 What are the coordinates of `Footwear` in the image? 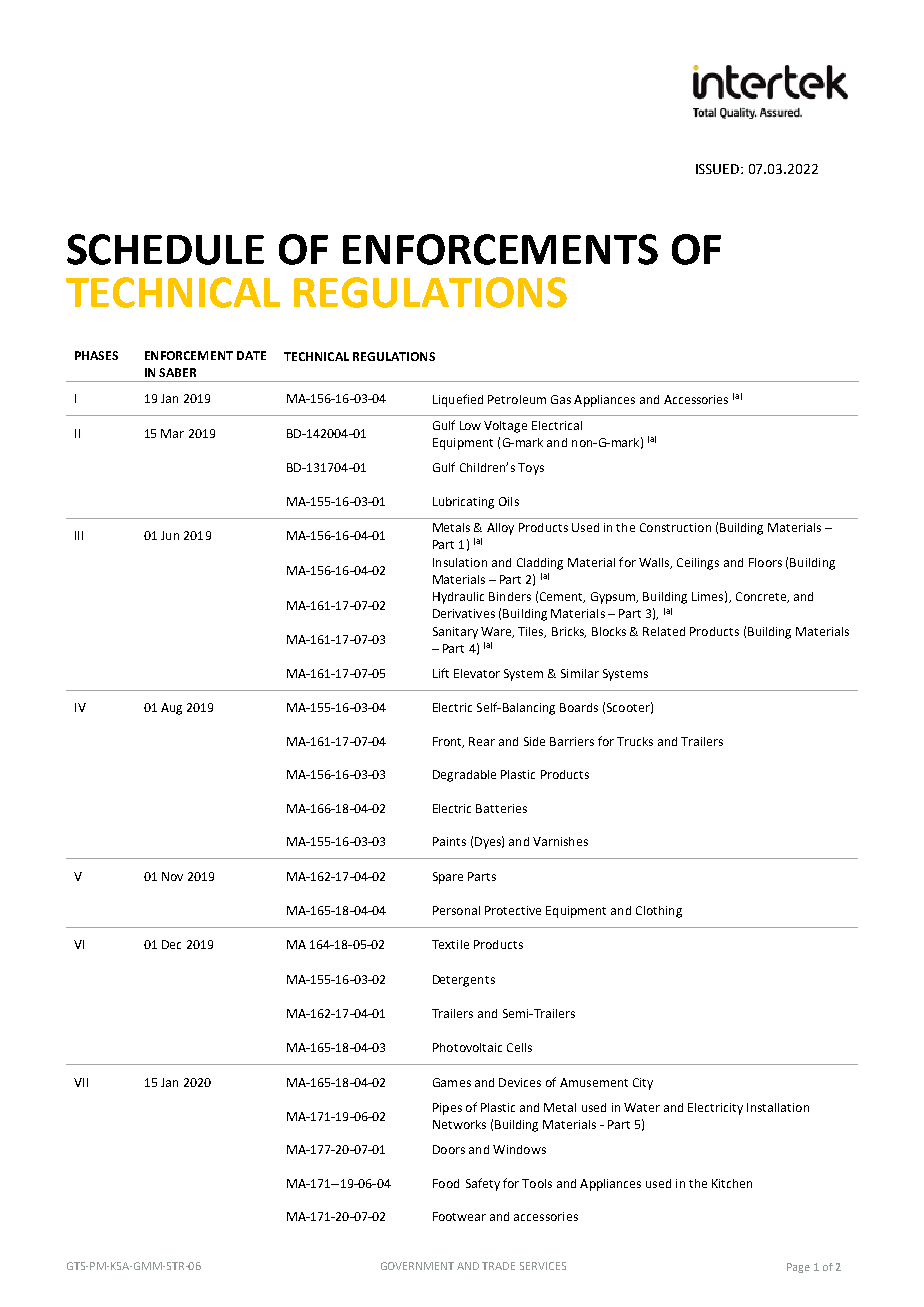 It's located at (459, 1216).
